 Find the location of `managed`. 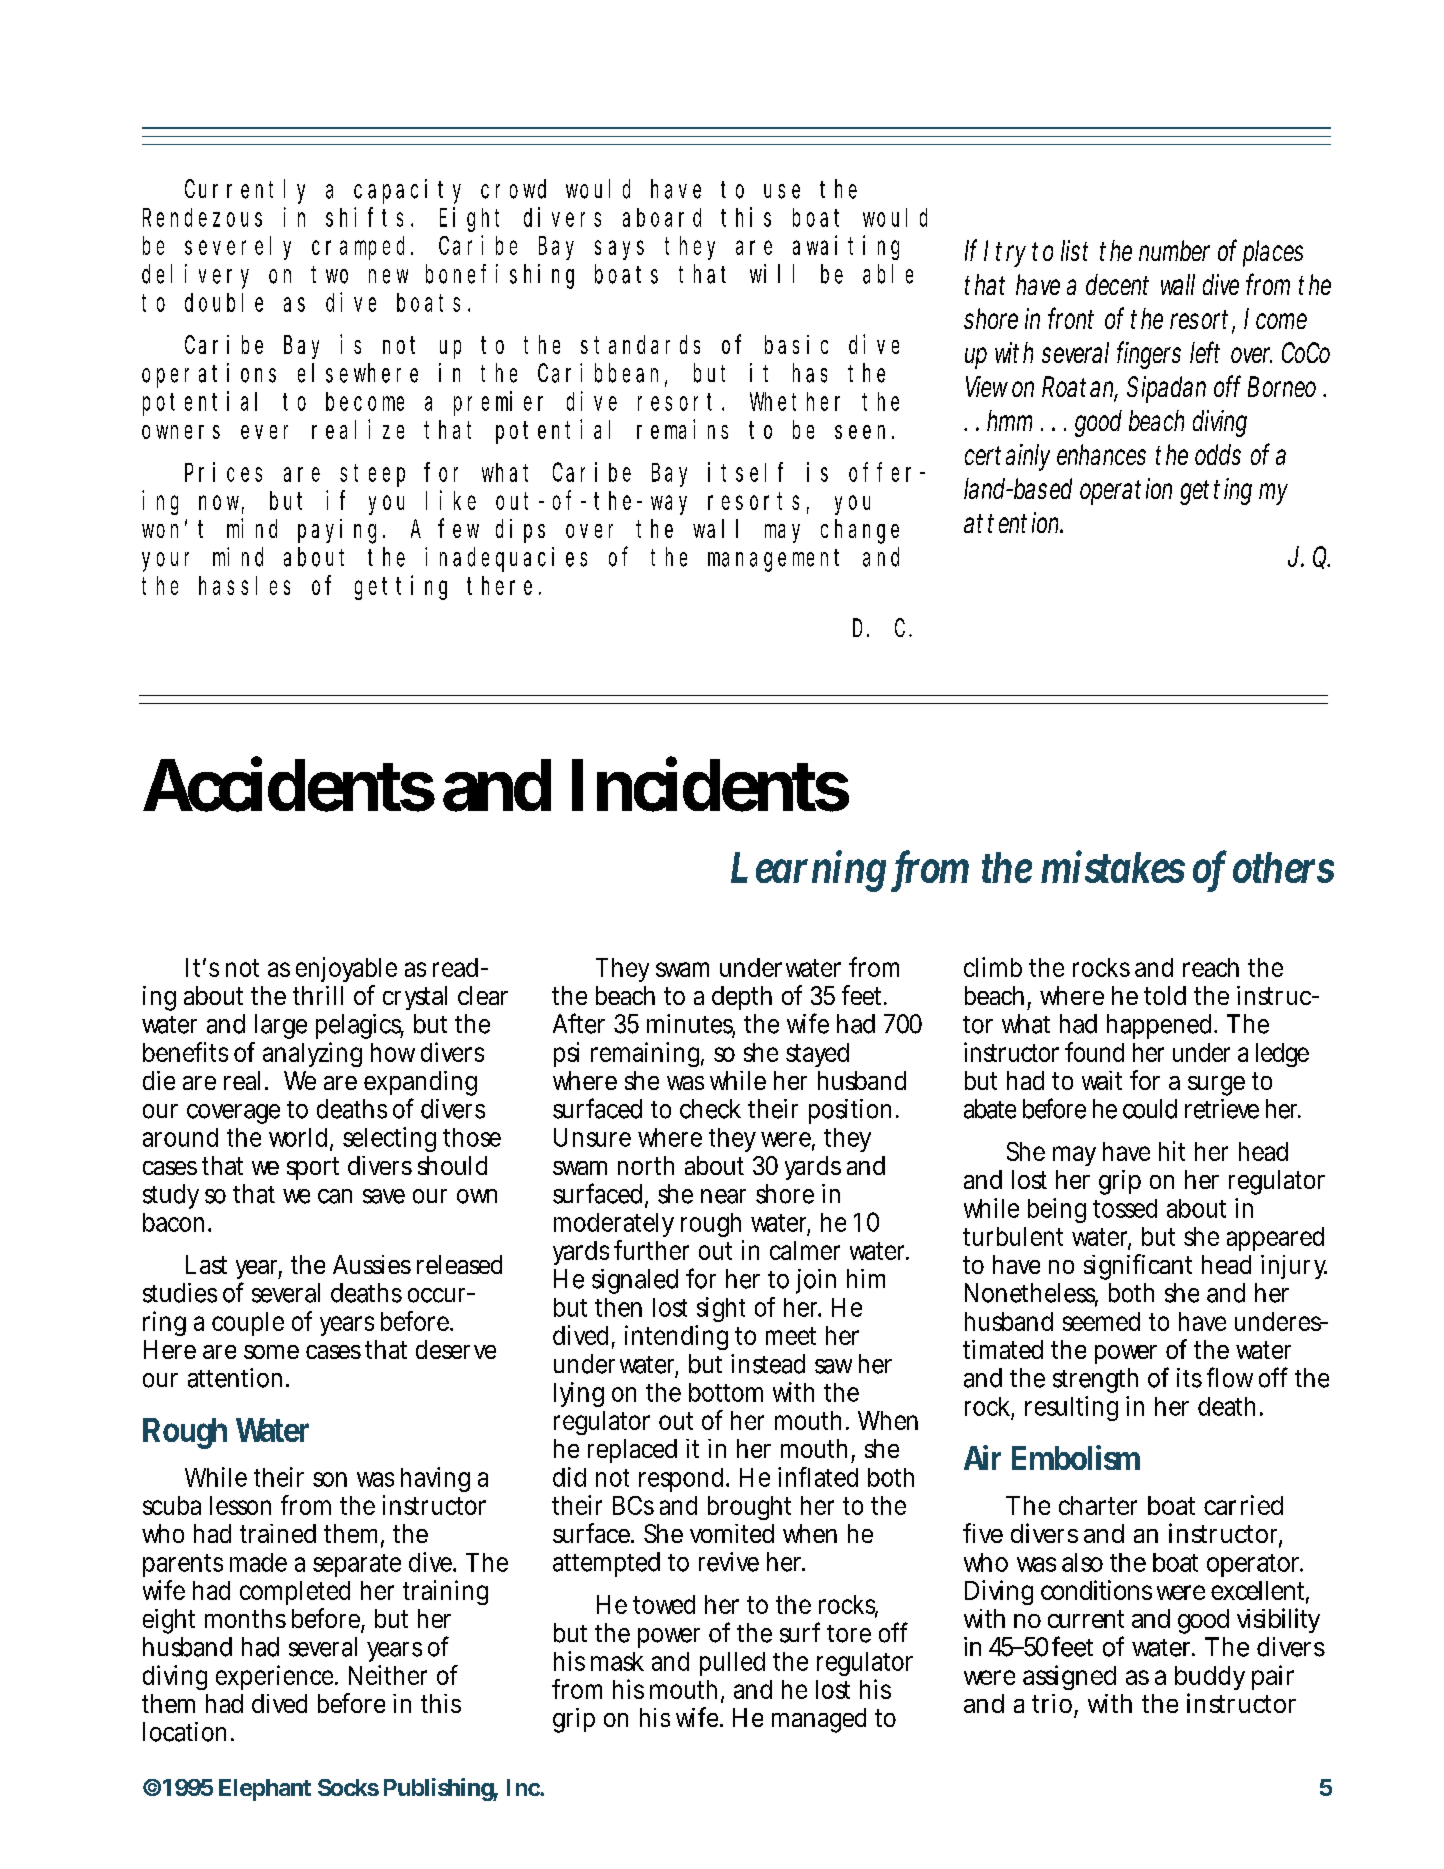

managed is located at coordinates (819, 1720).
